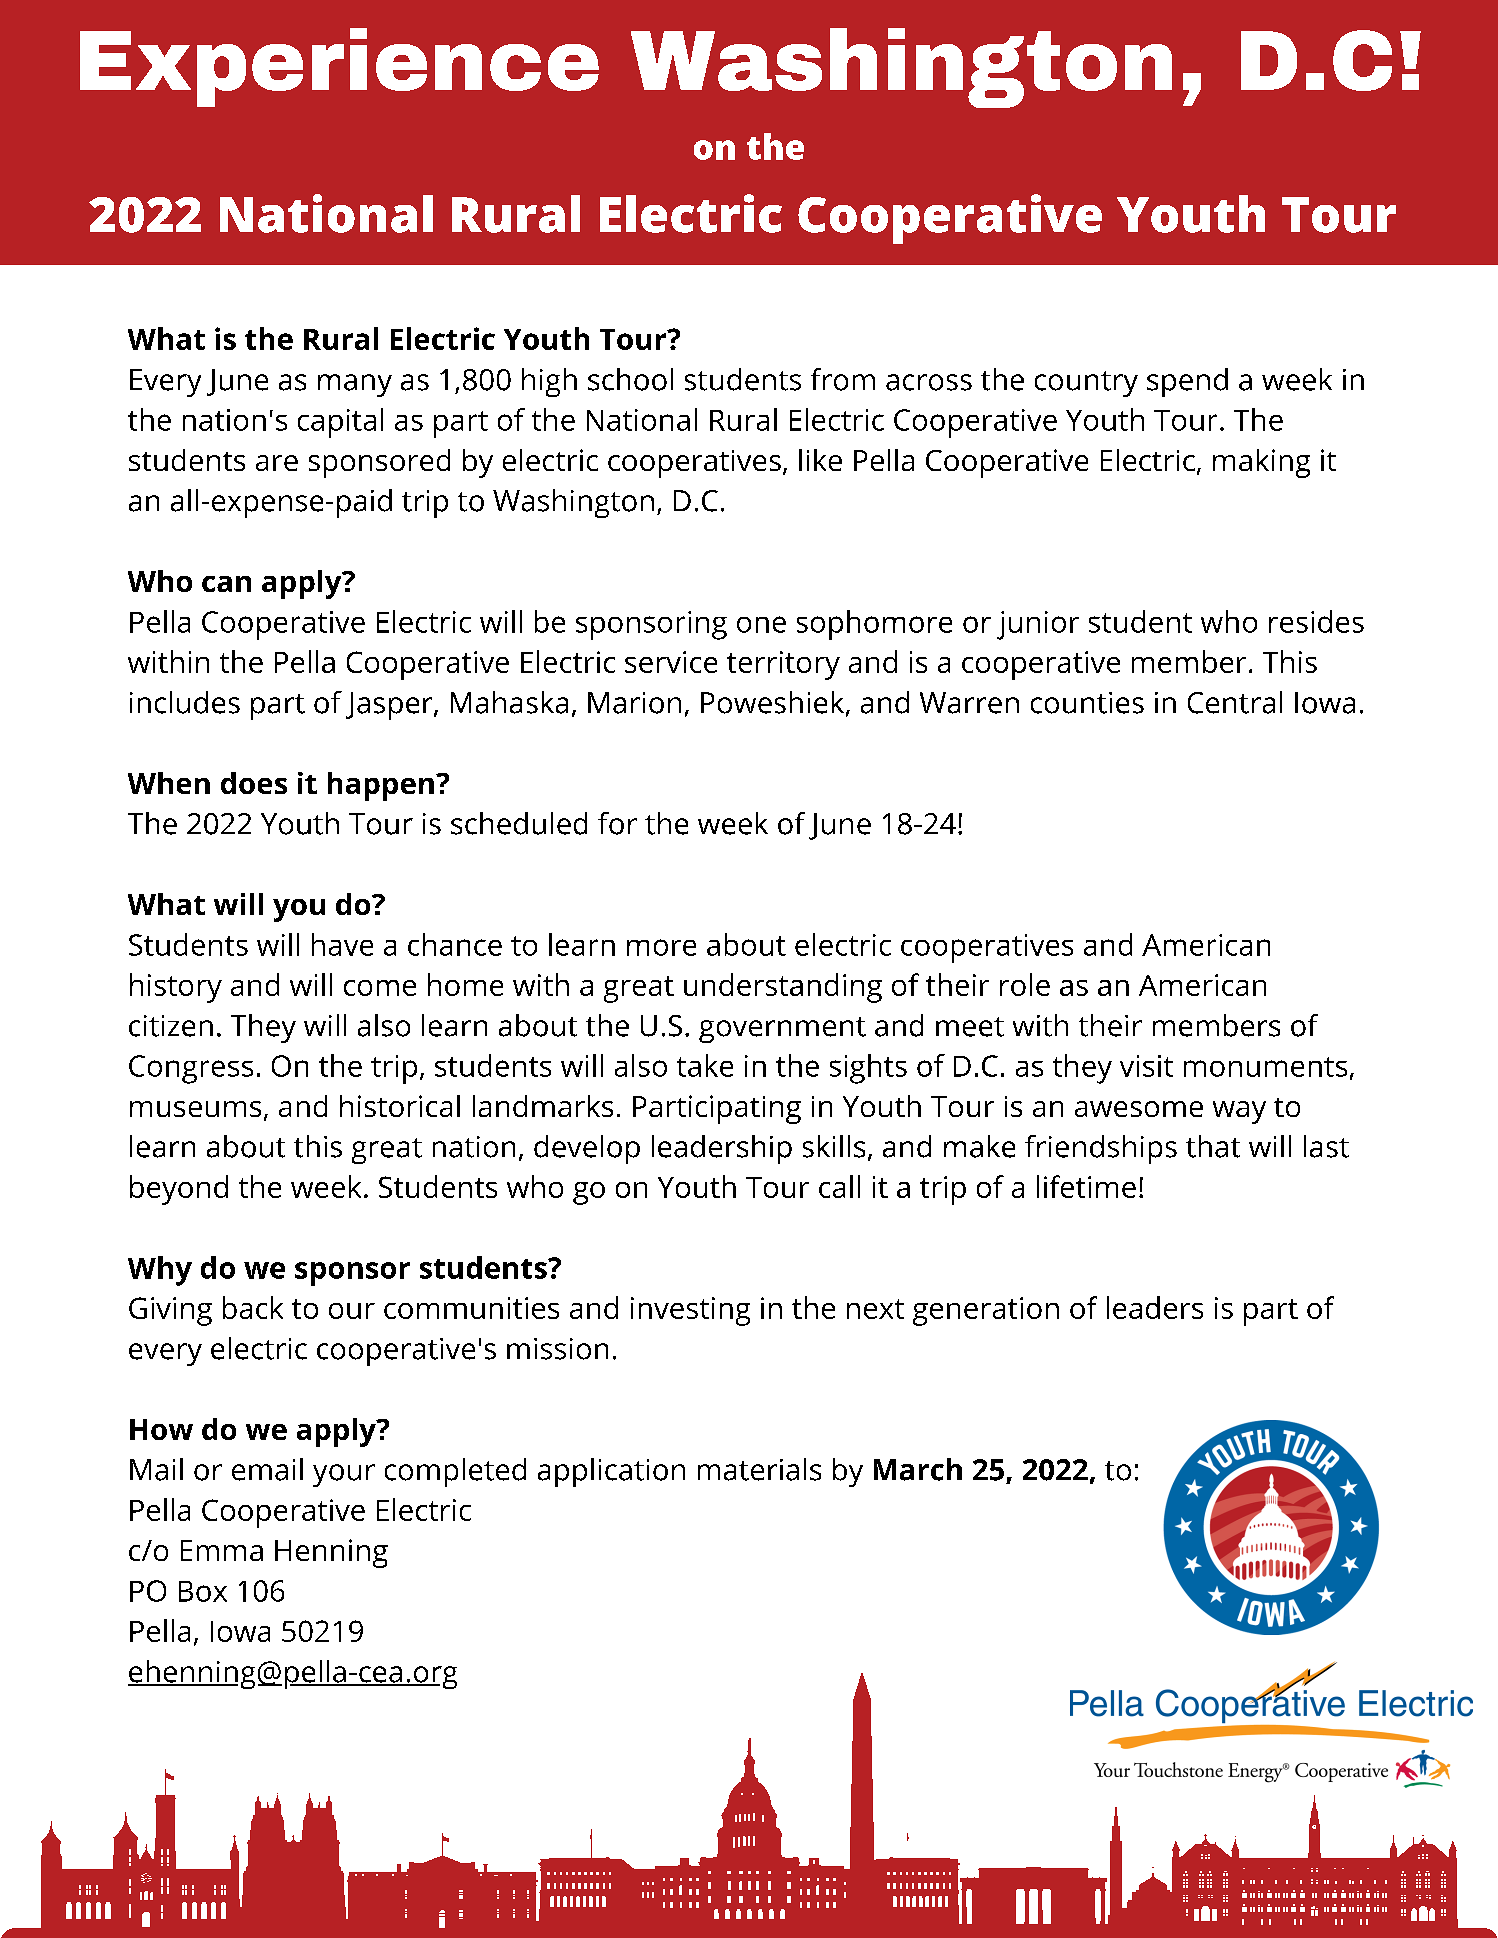 The height and width of the screenshot is (1938, 1498). What do you see at coordinates (1187, 382) in the screenshot?
I see `spend` at bounding box center [1187, 382].
